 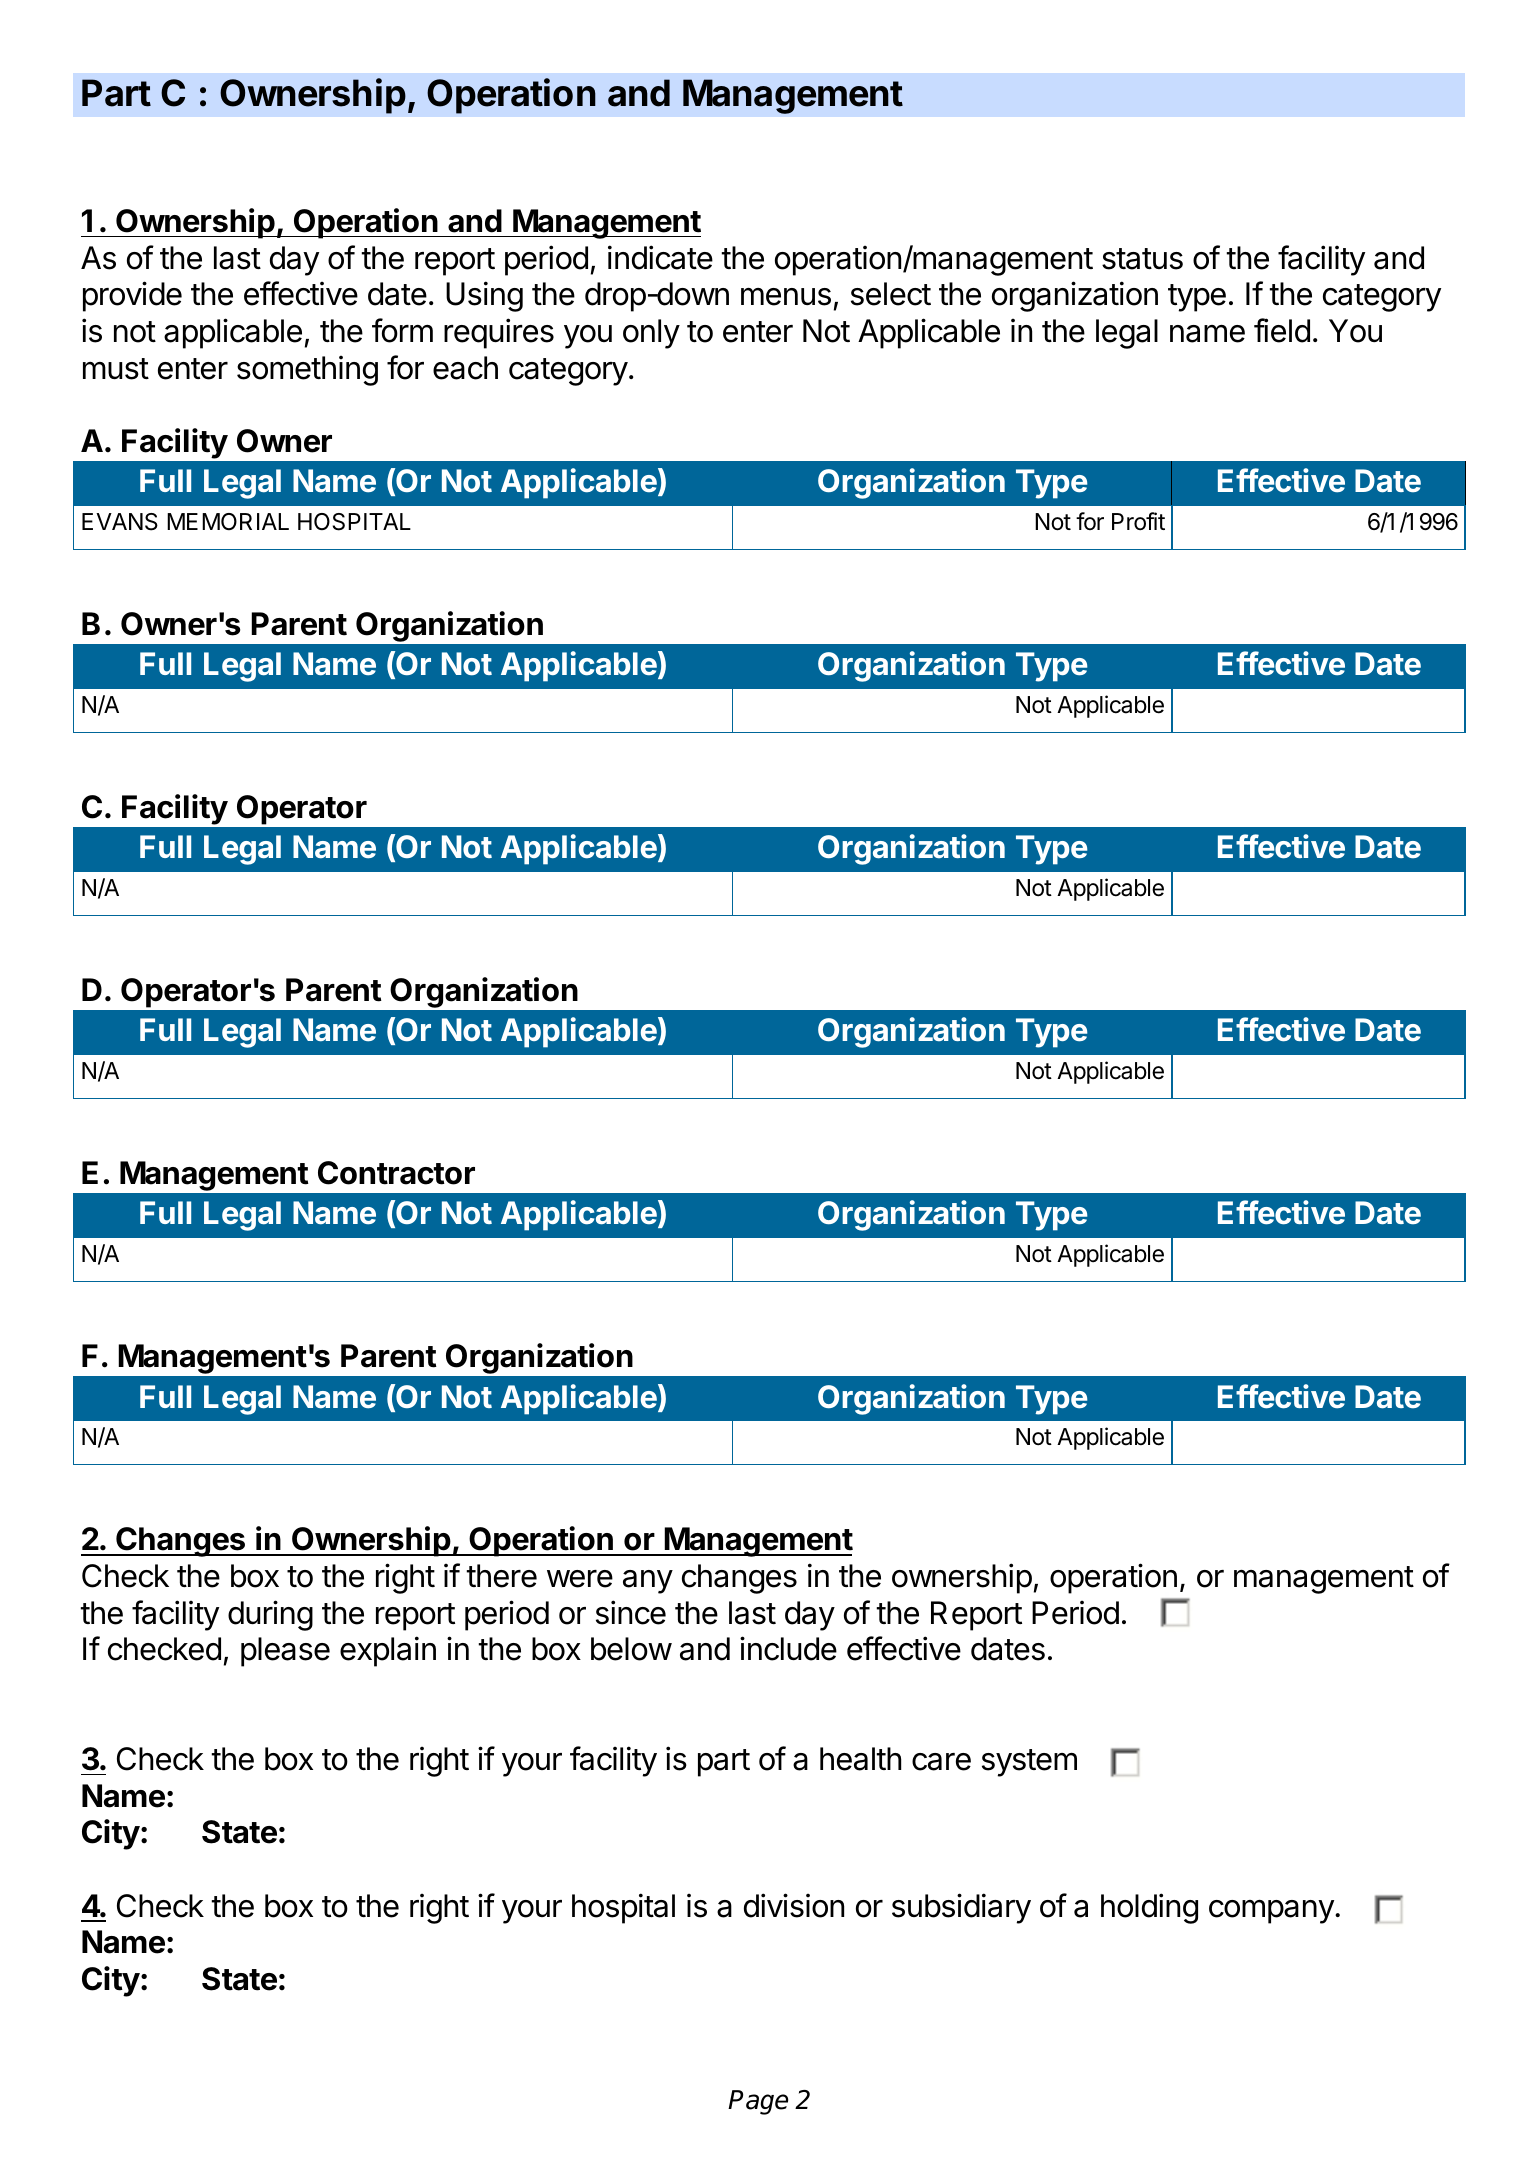 I want to click on Page, so click(x=758, y=2102).
